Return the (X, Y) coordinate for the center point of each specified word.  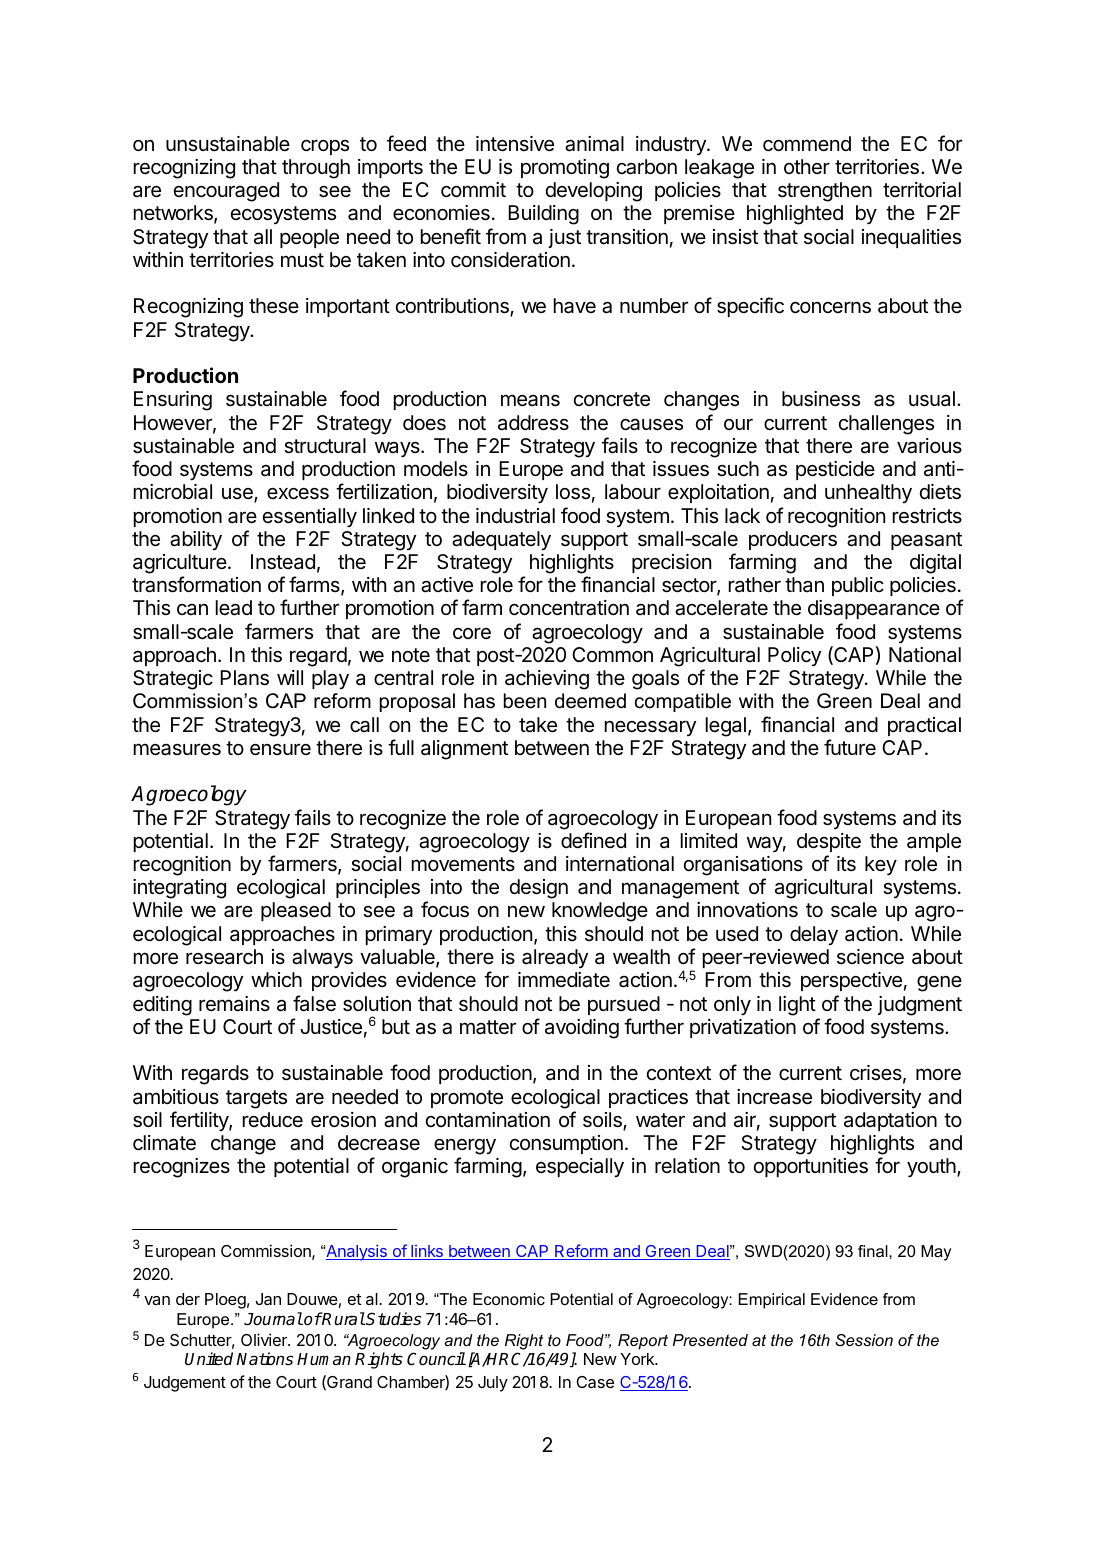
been (525, 701)
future (850, 747)
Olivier (265, 1339)
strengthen (825, 192)
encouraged (226, 192)
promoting (565, 169)
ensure (280, 749)
